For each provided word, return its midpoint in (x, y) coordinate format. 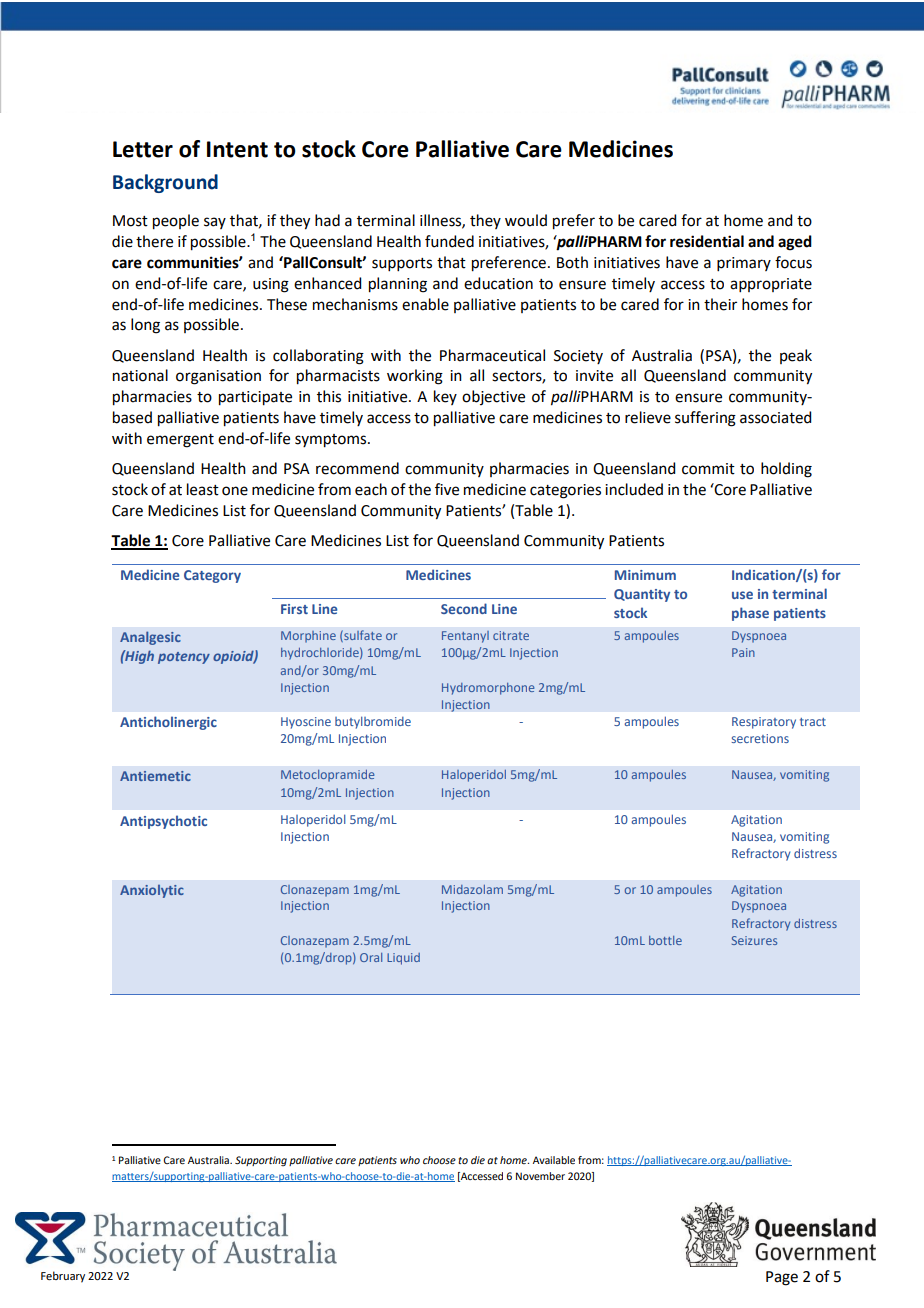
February (63, 1277)
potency (184, 658)
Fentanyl (465, 637)
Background (165, 183)
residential (707, 241)
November (540, 1176)
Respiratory (764, 723)
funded (449, 241)
